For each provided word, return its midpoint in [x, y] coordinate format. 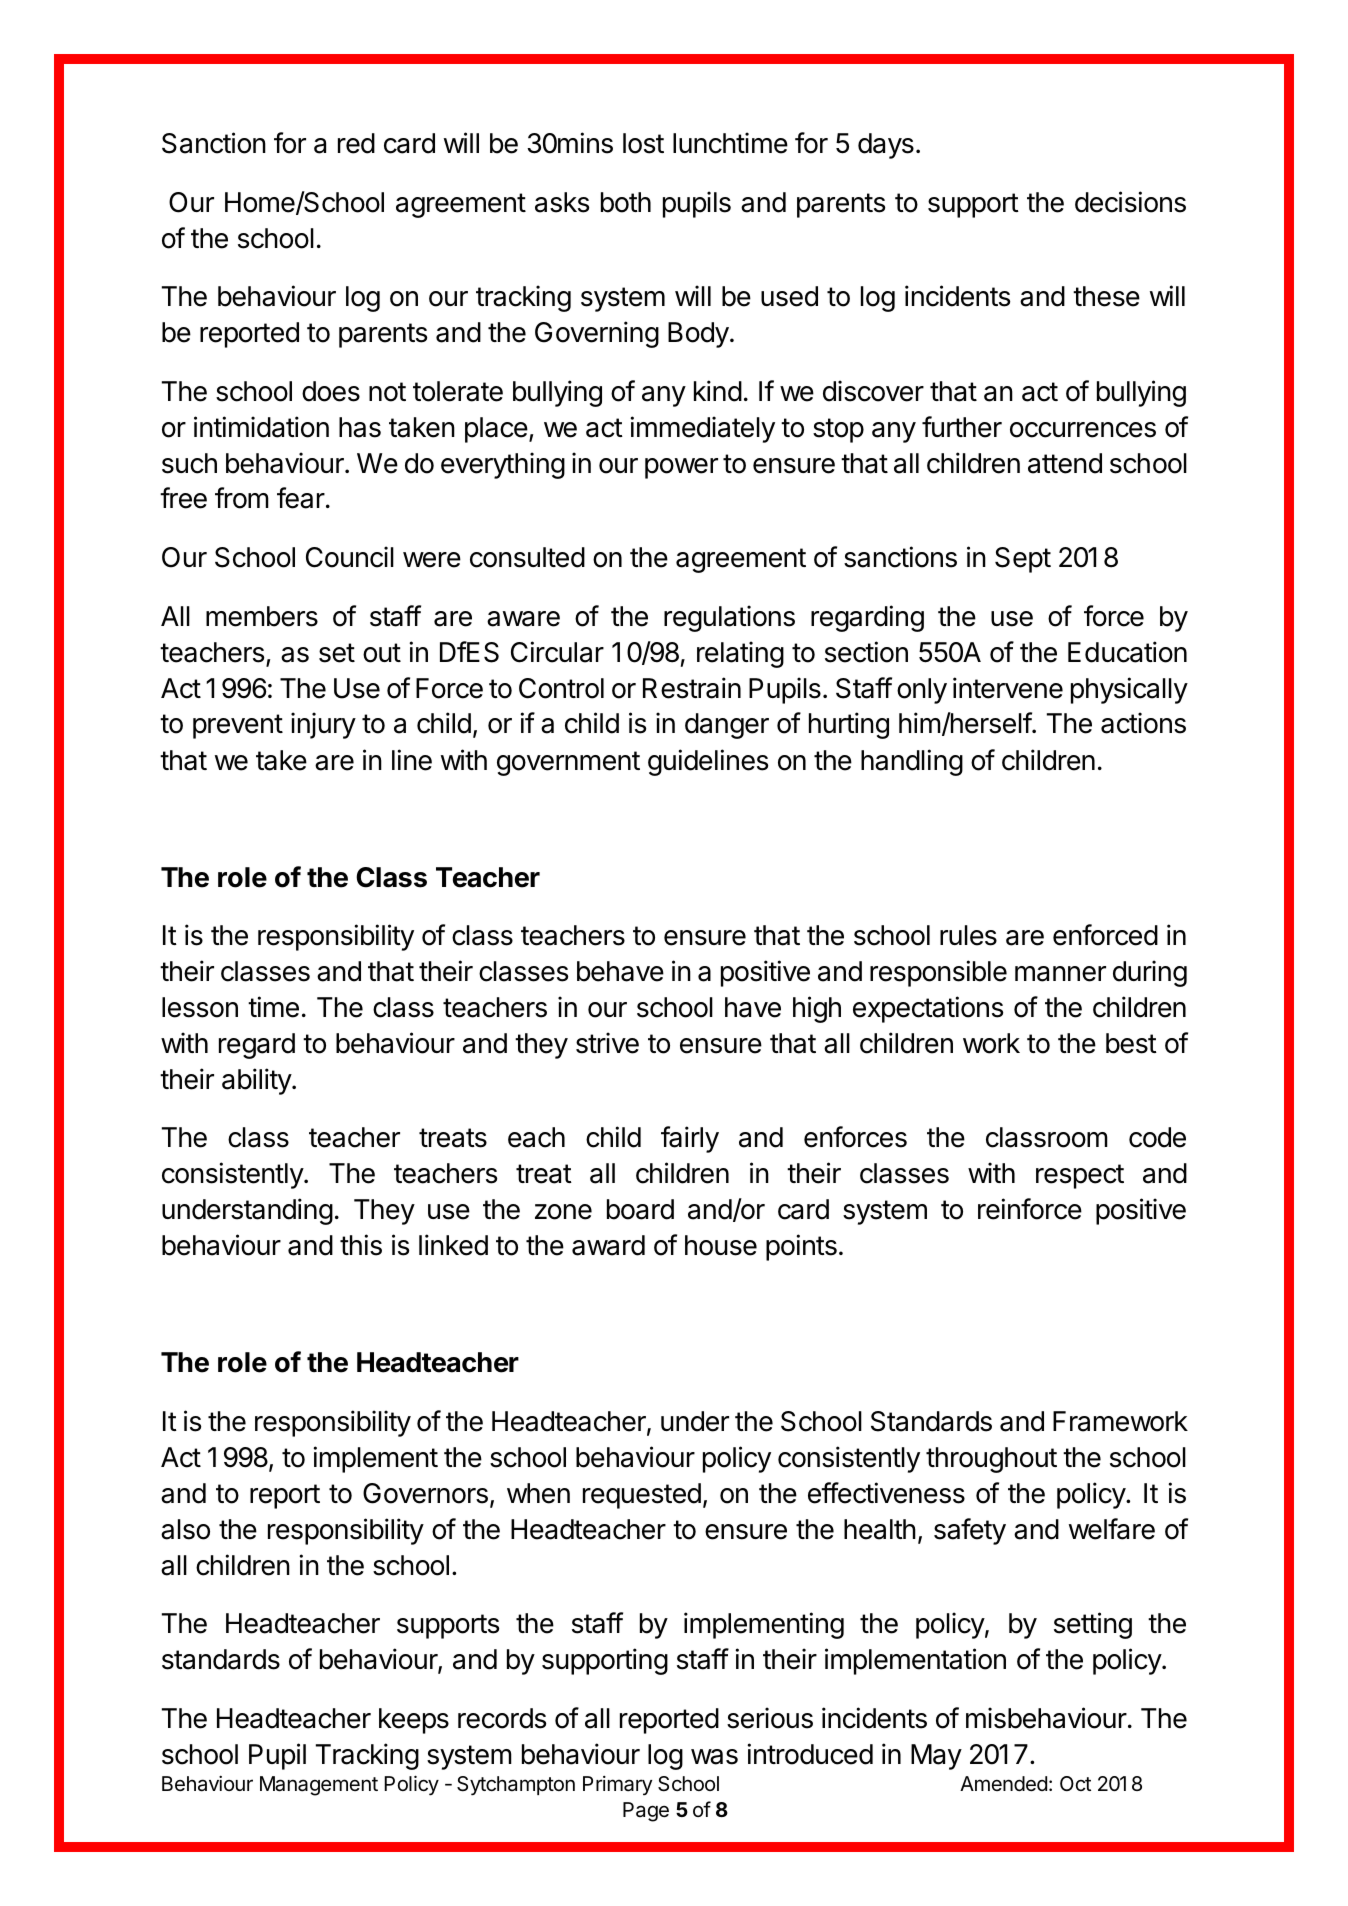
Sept [1023, 560]
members [262, 616]
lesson [200, 1007]
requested [642, 1496]
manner [1060, 974]
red [356, 143]
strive [607, 1043]
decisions [1130, 202]
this [361, 1245]
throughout [991, 1460]
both [626, 202]
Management [319, 1786]
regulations [729, 618]
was [714, 1757]
